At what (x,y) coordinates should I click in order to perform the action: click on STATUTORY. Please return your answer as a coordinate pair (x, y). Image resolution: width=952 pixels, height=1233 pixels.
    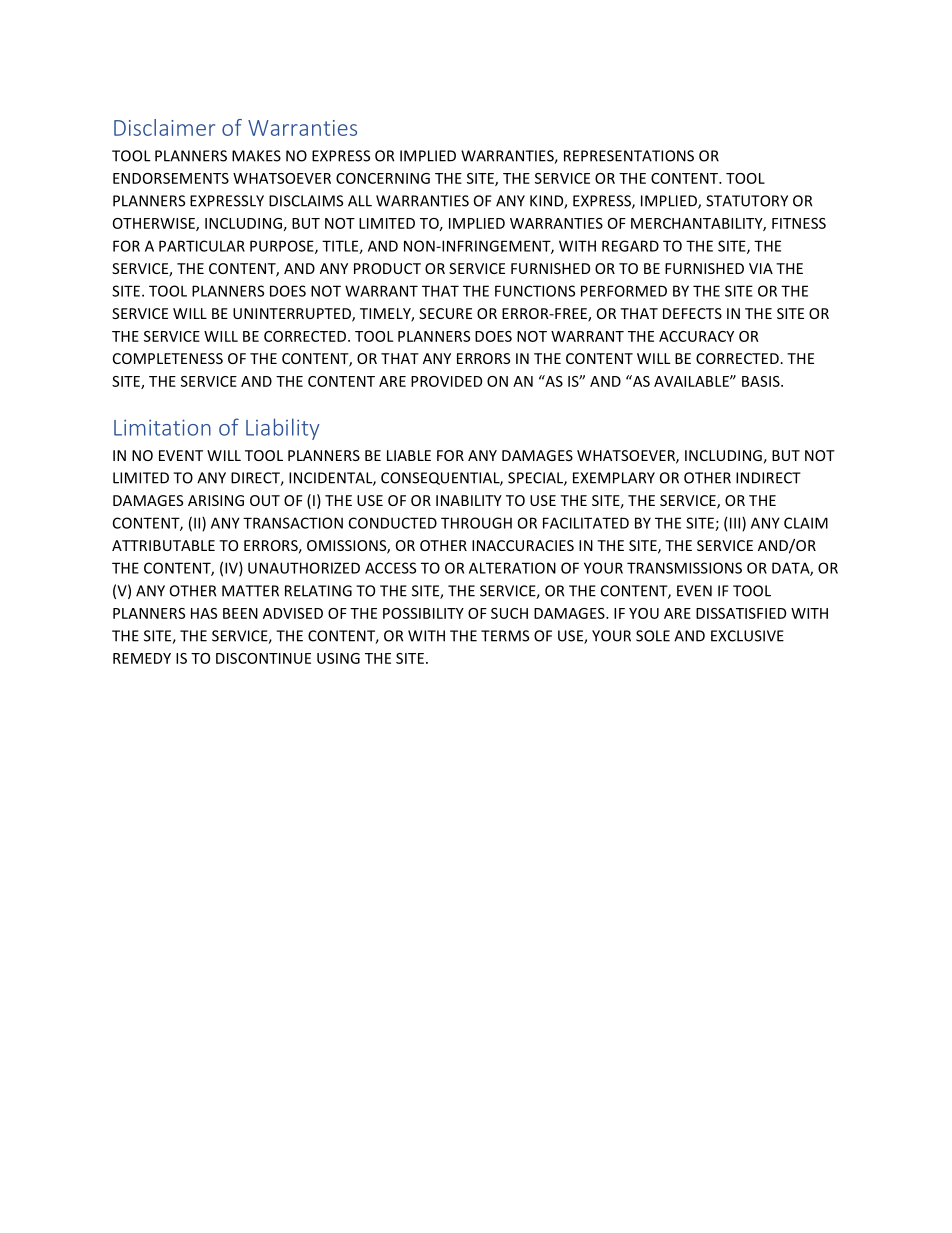
    Looking at the image, I should click on (747, 201).
